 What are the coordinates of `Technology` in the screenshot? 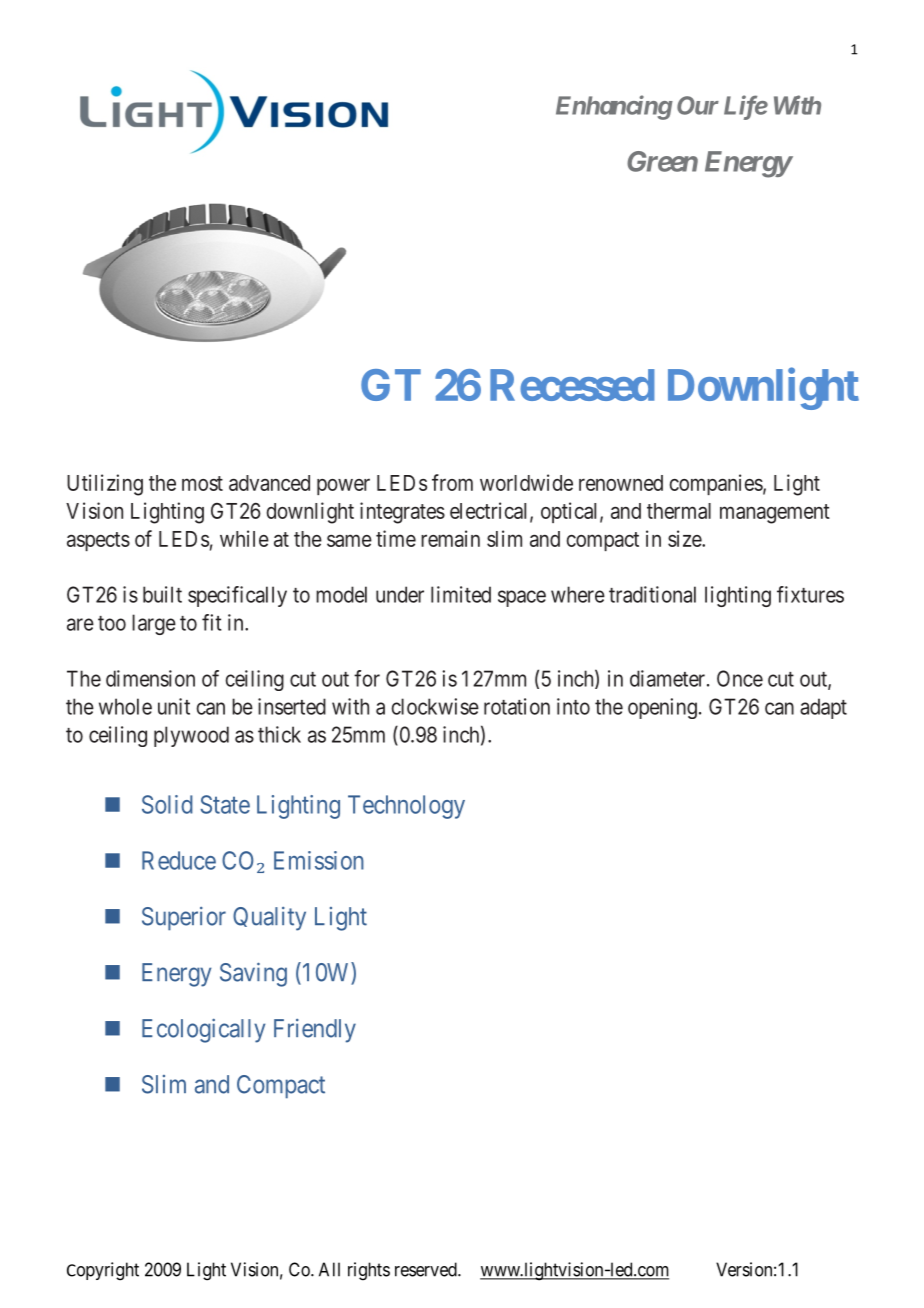 It's located at (406, 807).
